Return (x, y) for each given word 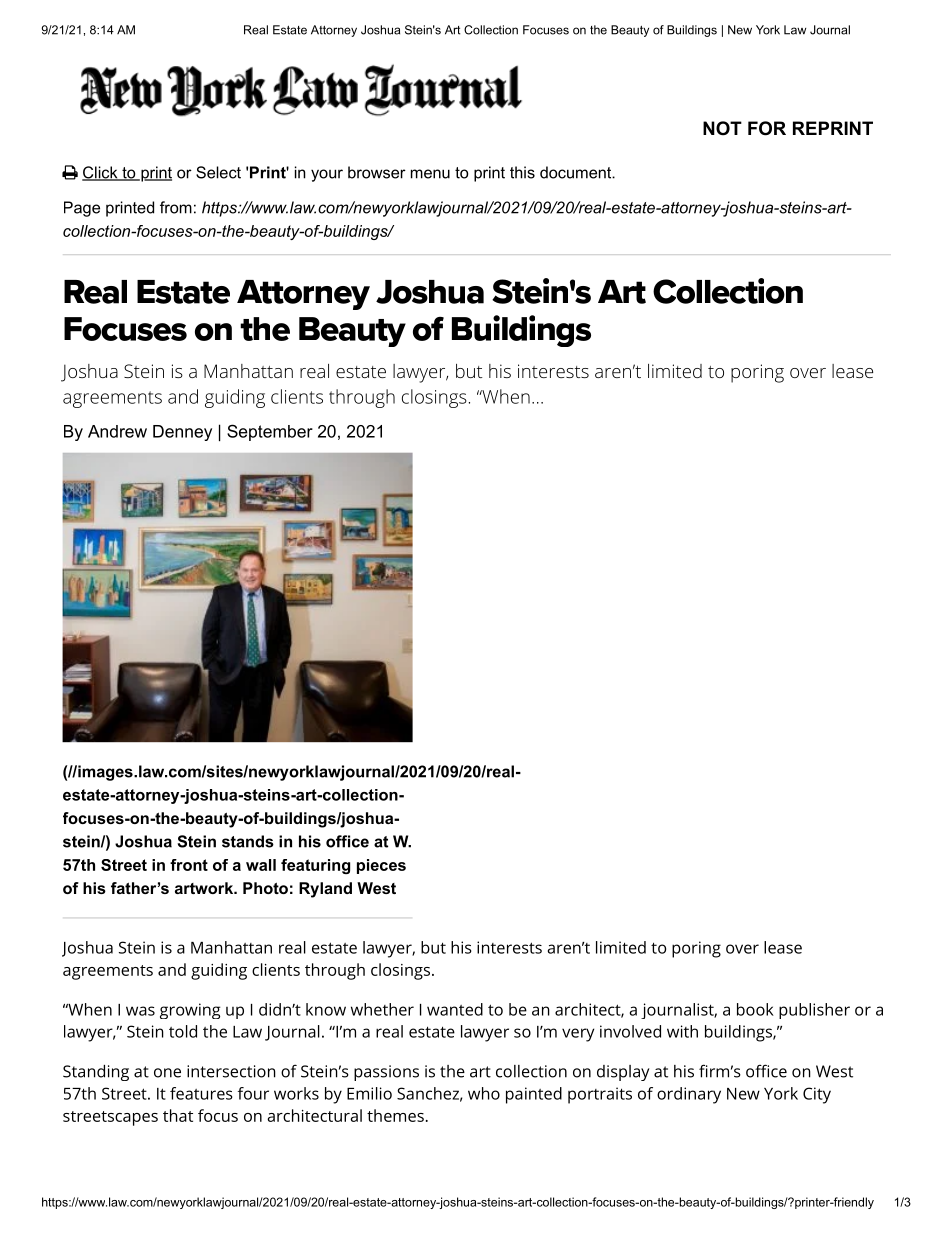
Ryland (325, 890)
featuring (315, 866)
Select (218, 172)
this (522, 172)
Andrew (117, 431)
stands (248, 841)
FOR (767, 128)
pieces (381, 866)
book (755, 1009)
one (167, 1073)
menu (430, 174)
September (270, 432)
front (189, 865)
